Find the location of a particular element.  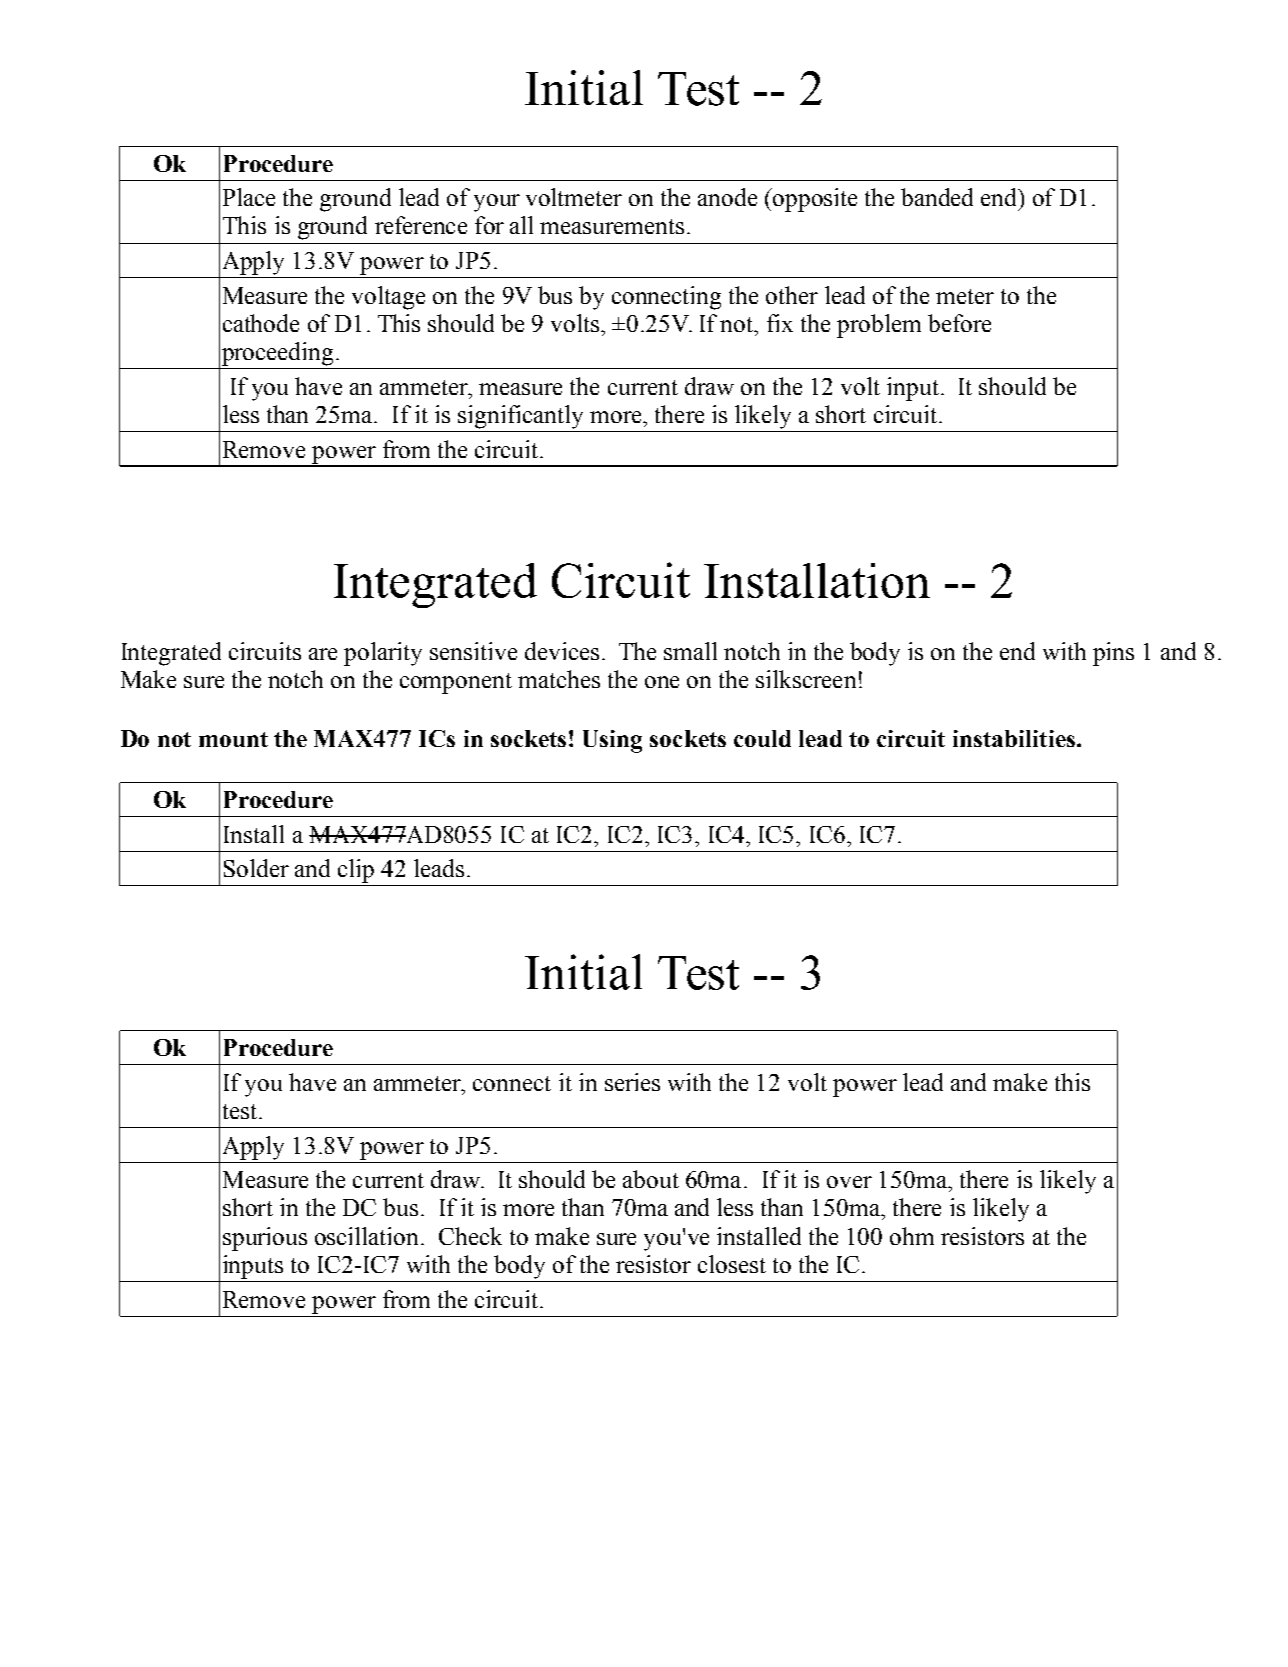

reference is located at coordinates (421, 225).
